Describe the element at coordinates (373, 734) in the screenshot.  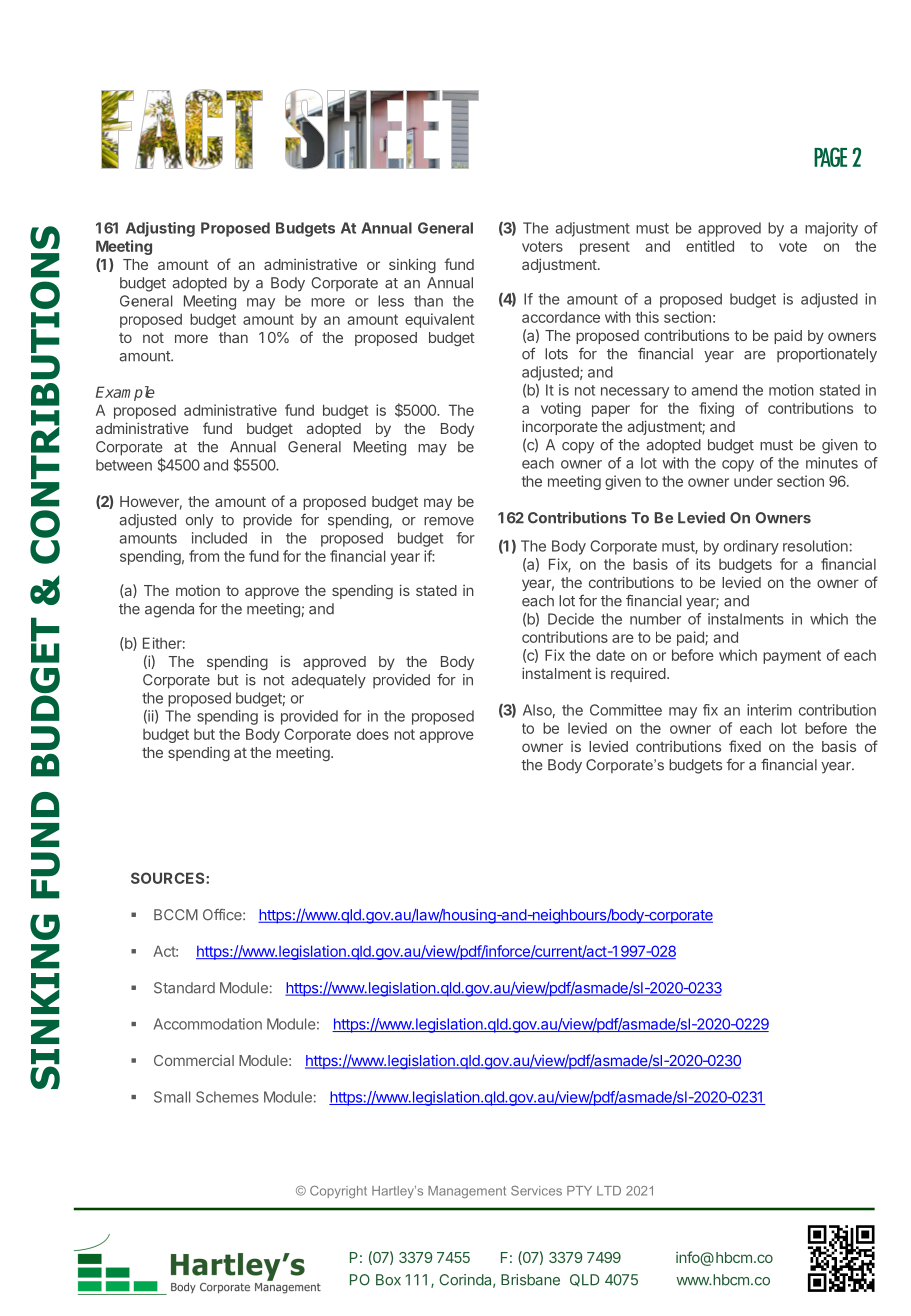
I see `does` at that location.
